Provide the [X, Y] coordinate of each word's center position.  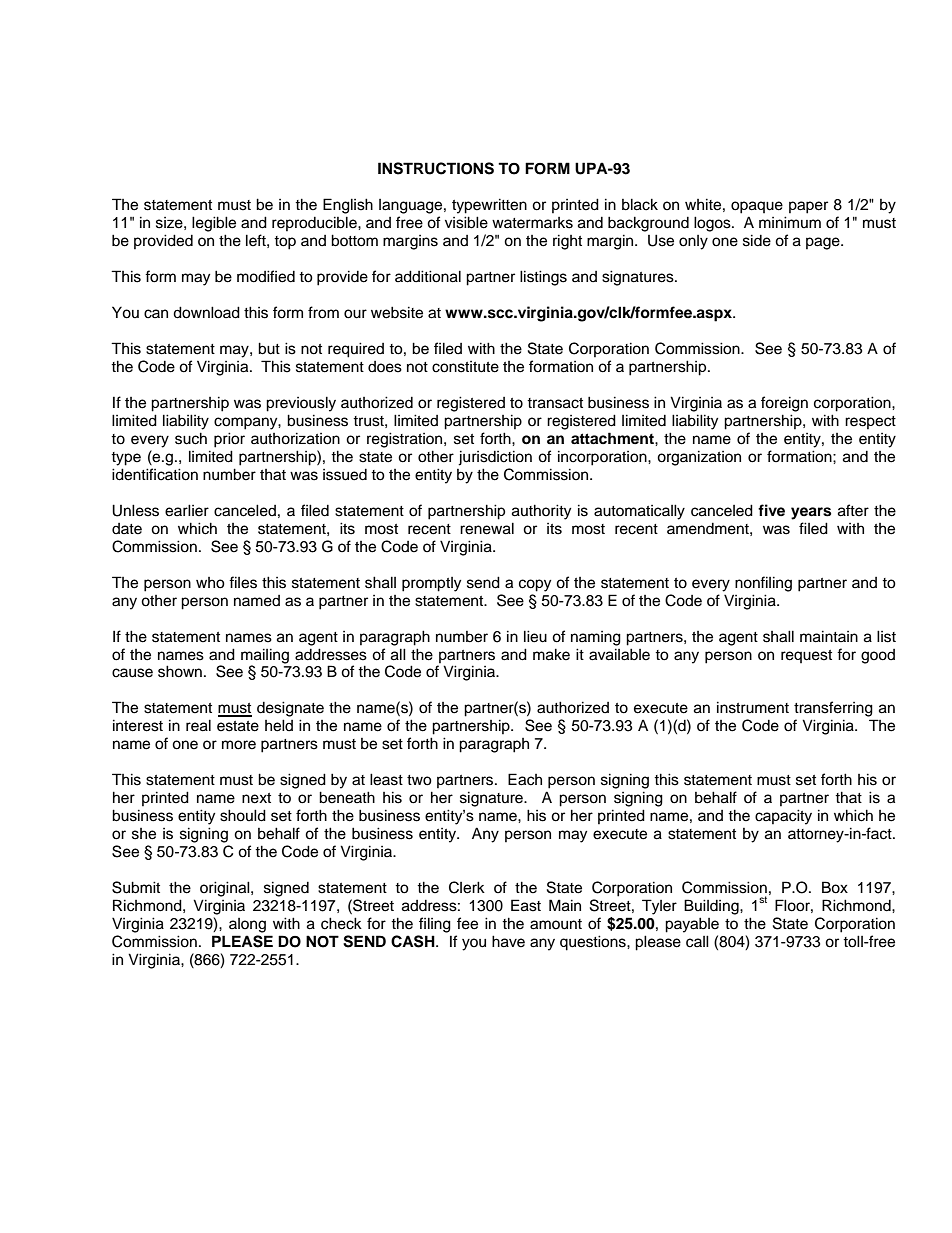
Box [835, 887]
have [508, 941]
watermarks [532, 223]
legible [214, 224]
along [247, 925]
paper [808, 207]
